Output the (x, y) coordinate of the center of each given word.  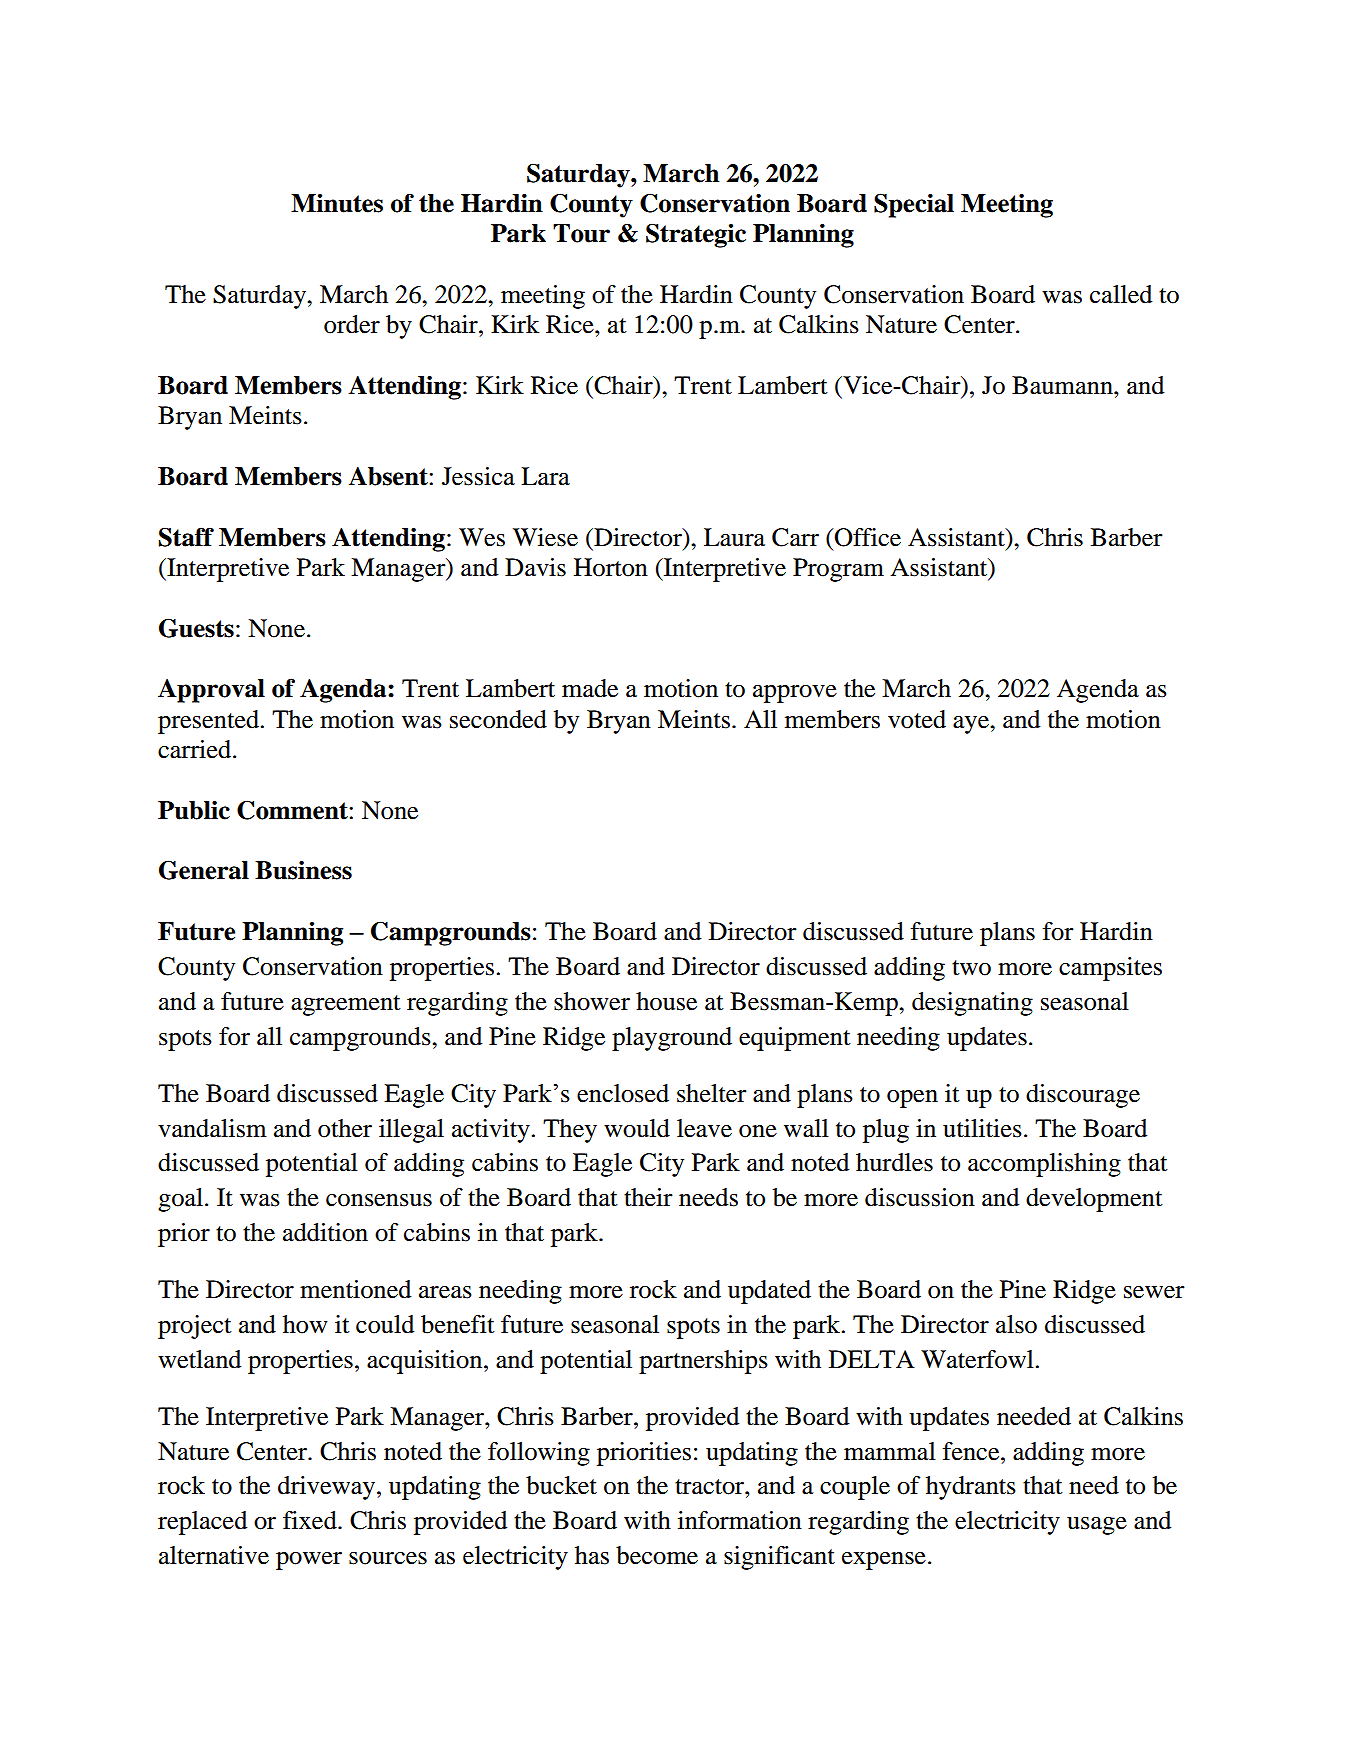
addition (325, 1232)
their (648, 1197)
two (971, 968)
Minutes (337, 203)
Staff (186, 537)
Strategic (696, 235)
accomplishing (1044, 1165)
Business (303, 870)
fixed (311, 1520)
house (666, 1001)
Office (867, 537)
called (1121, 294)
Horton (611, 567)
